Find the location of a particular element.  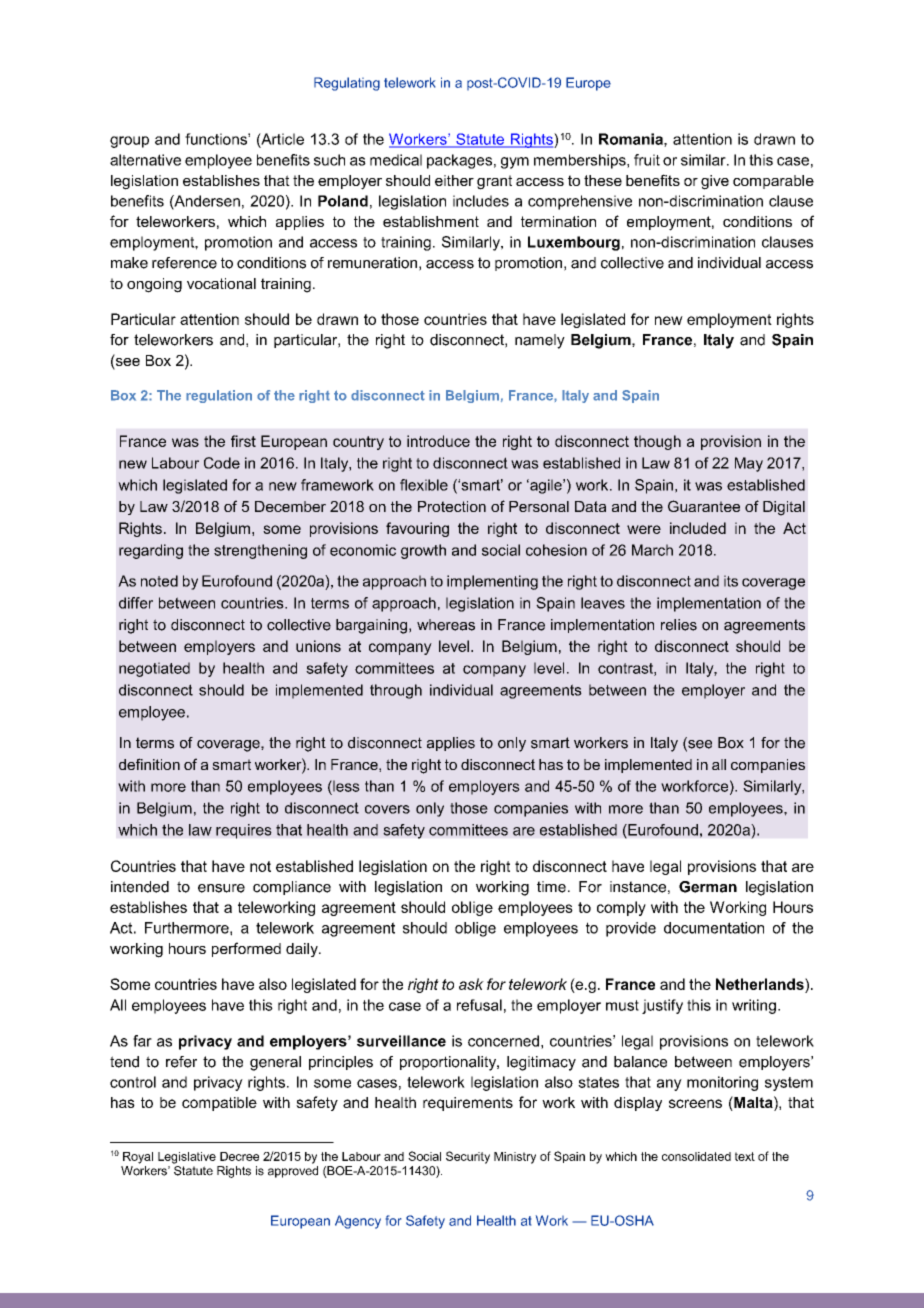

Code is located at coordinates (222, 463).
